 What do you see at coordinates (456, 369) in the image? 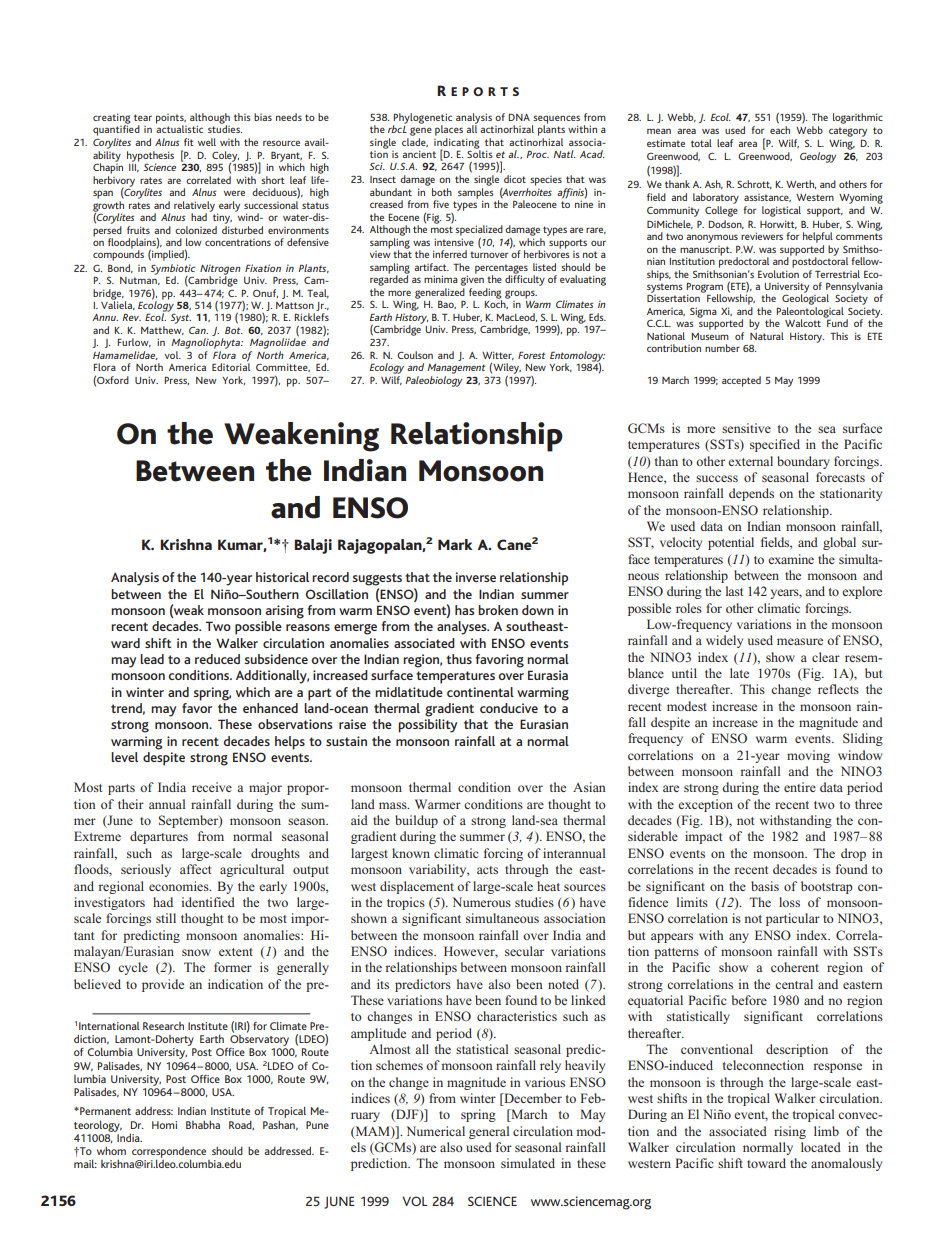
I see `Management` at bounding box center [456, 369].
